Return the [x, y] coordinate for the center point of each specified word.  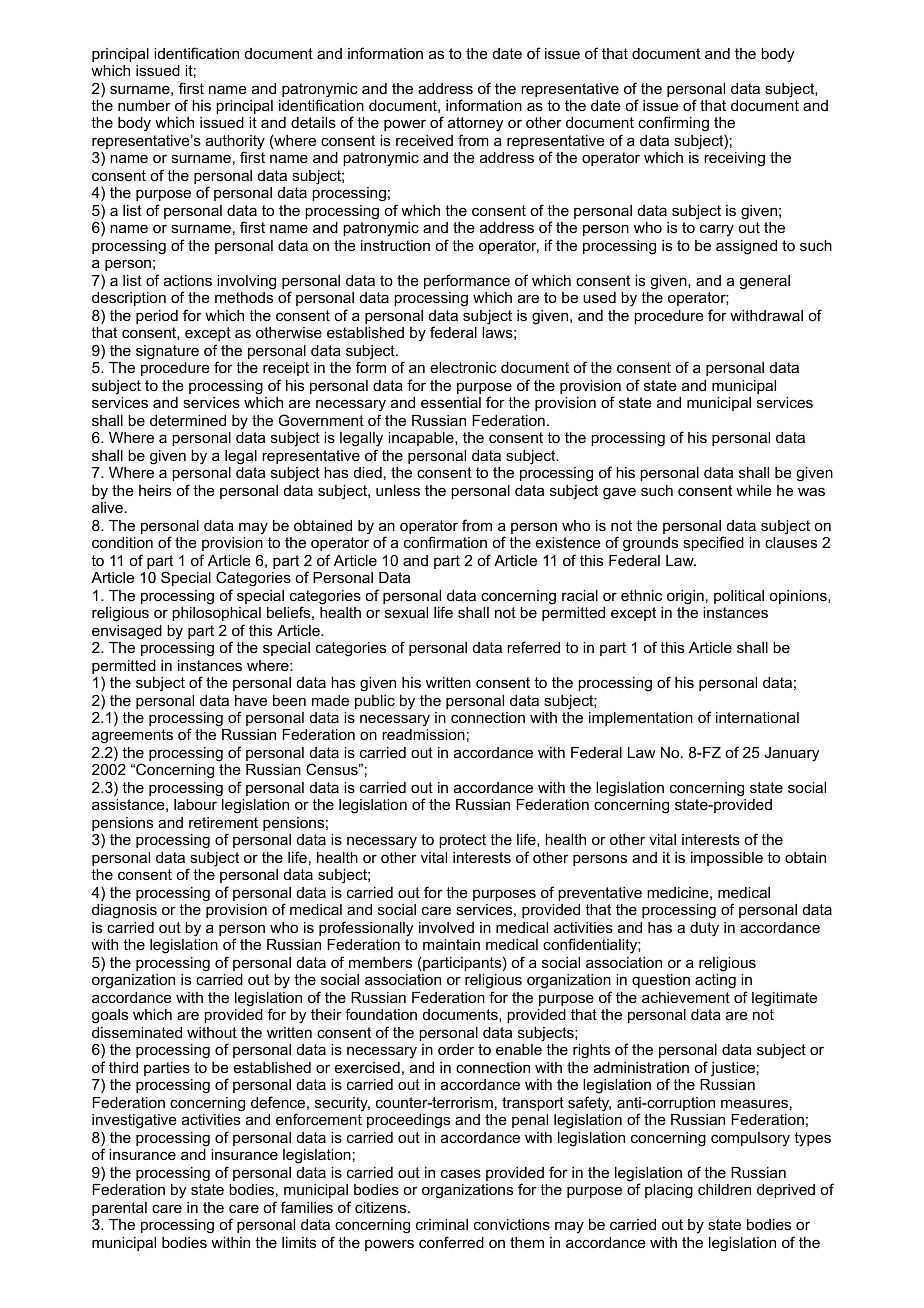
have [251, 700]
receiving [734, 159]
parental [119, 1209]
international [757, 717]
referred [533, 647]
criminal [442, 1224]
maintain [451, 944]
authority [235, 143]
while [754, 490]
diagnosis [124, 911]
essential [451, 402]
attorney [475, 126]
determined [188, 420]
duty [704, 929]
